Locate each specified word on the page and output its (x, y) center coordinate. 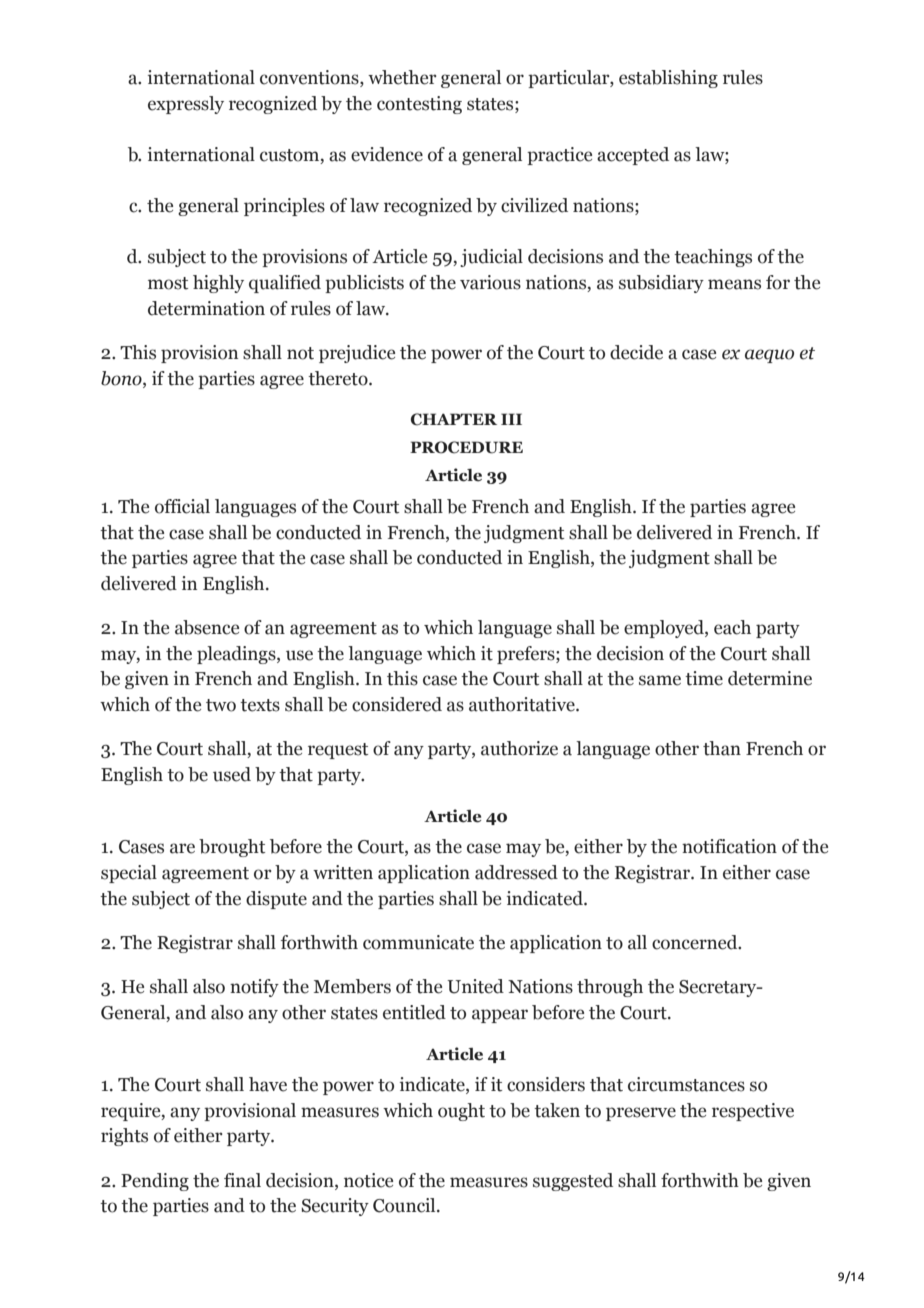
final (242, 1180)
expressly (186, 105)
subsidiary (661, 284)
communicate (418, 942)
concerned (696, 942)
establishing (668, 79)
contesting (419, 105)
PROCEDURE (466, 447)
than (722, 748)
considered (397, 704)
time (704, 678)
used (232, 774)
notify (254, 988)
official (182, 506)
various (490, 282)
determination (206, 308)
